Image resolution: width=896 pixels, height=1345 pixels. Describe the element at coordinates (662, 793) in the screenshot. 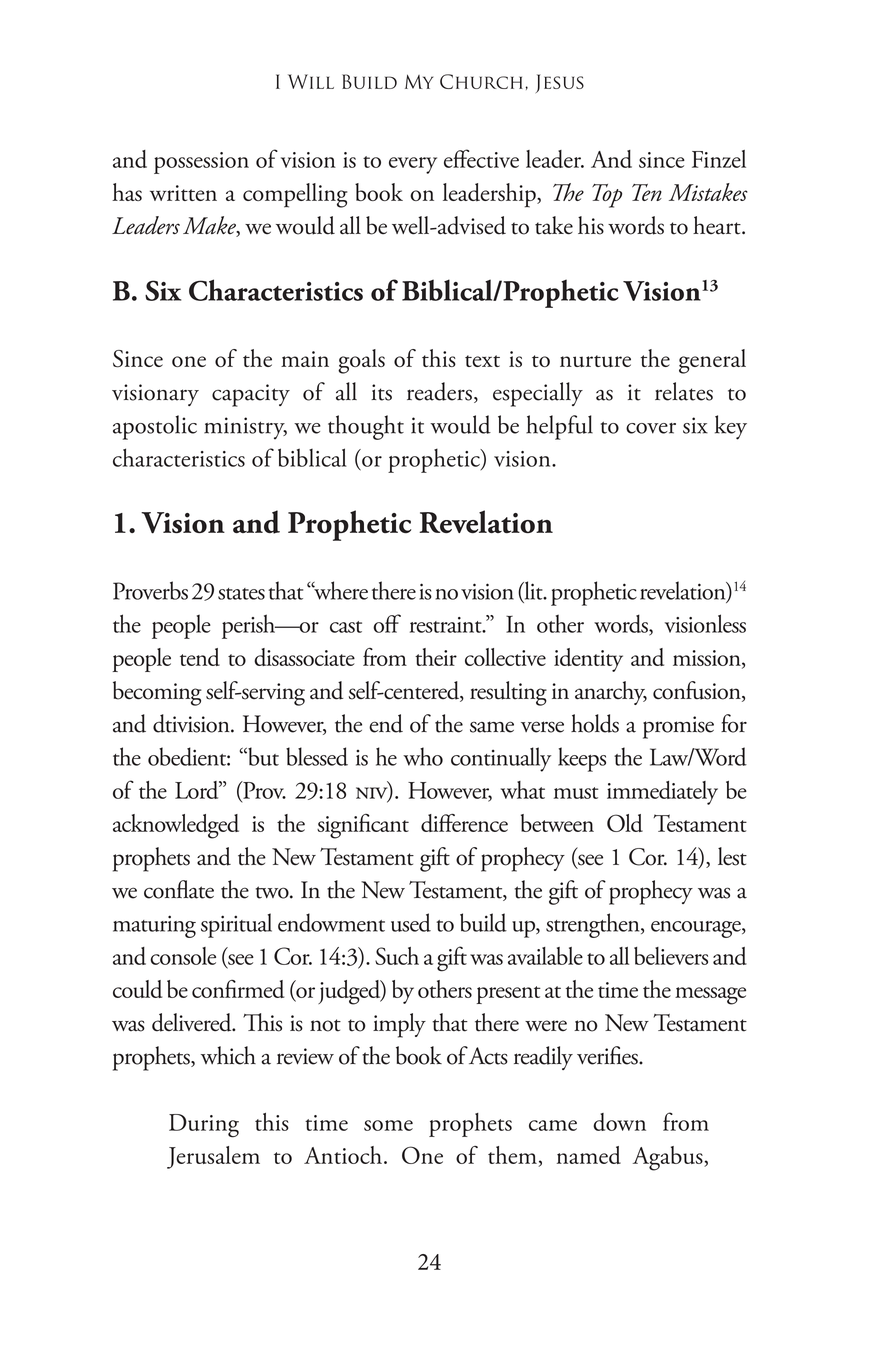

I see `immediately` at that location.
